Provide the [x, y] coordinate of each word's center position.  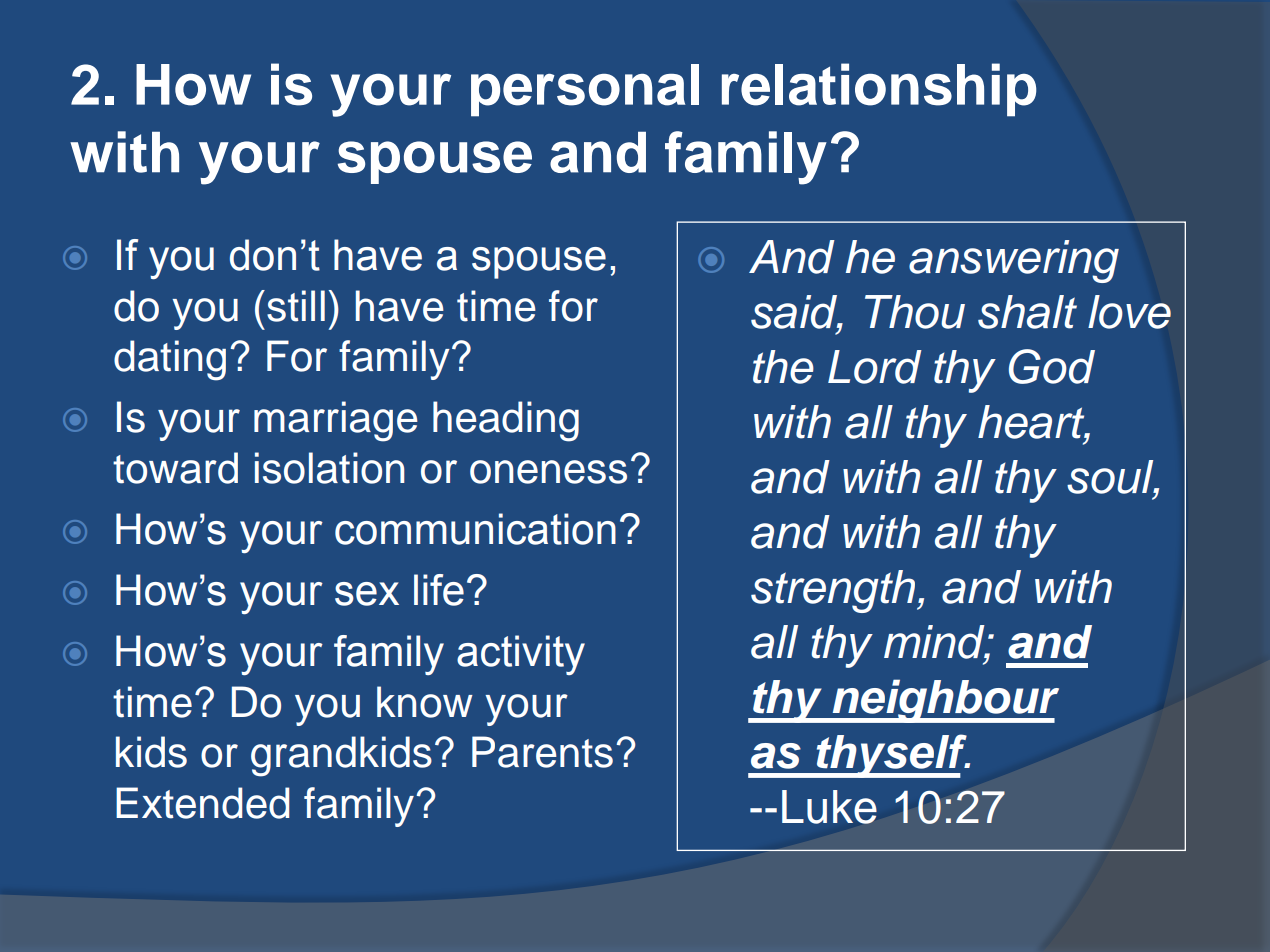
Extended [202, 803]
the [783, 367]
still [296, 306]
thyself [891, 756]
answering [1014, 261]
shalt [1027, 312]
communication [475, 529]
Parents [542, 752]
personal [585, 90]
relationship [879, 90]
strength [834, 591]
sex [367, 594]
